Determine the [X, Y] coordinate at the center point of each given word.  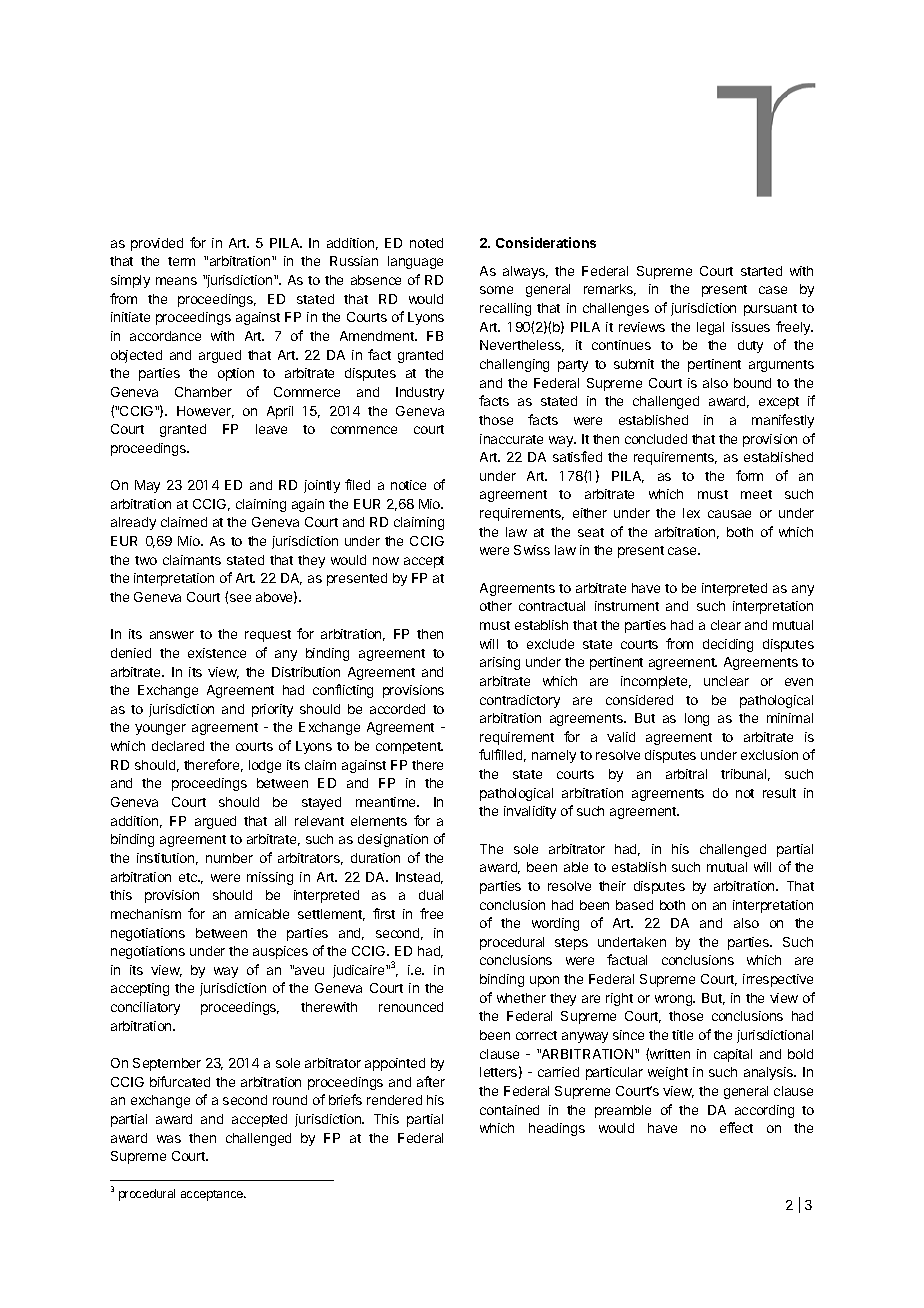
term [181, 261]
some [496, 290]
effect [736, 1127]
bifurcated [180, 1081]
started [761, 271]
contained [509, 1110]
